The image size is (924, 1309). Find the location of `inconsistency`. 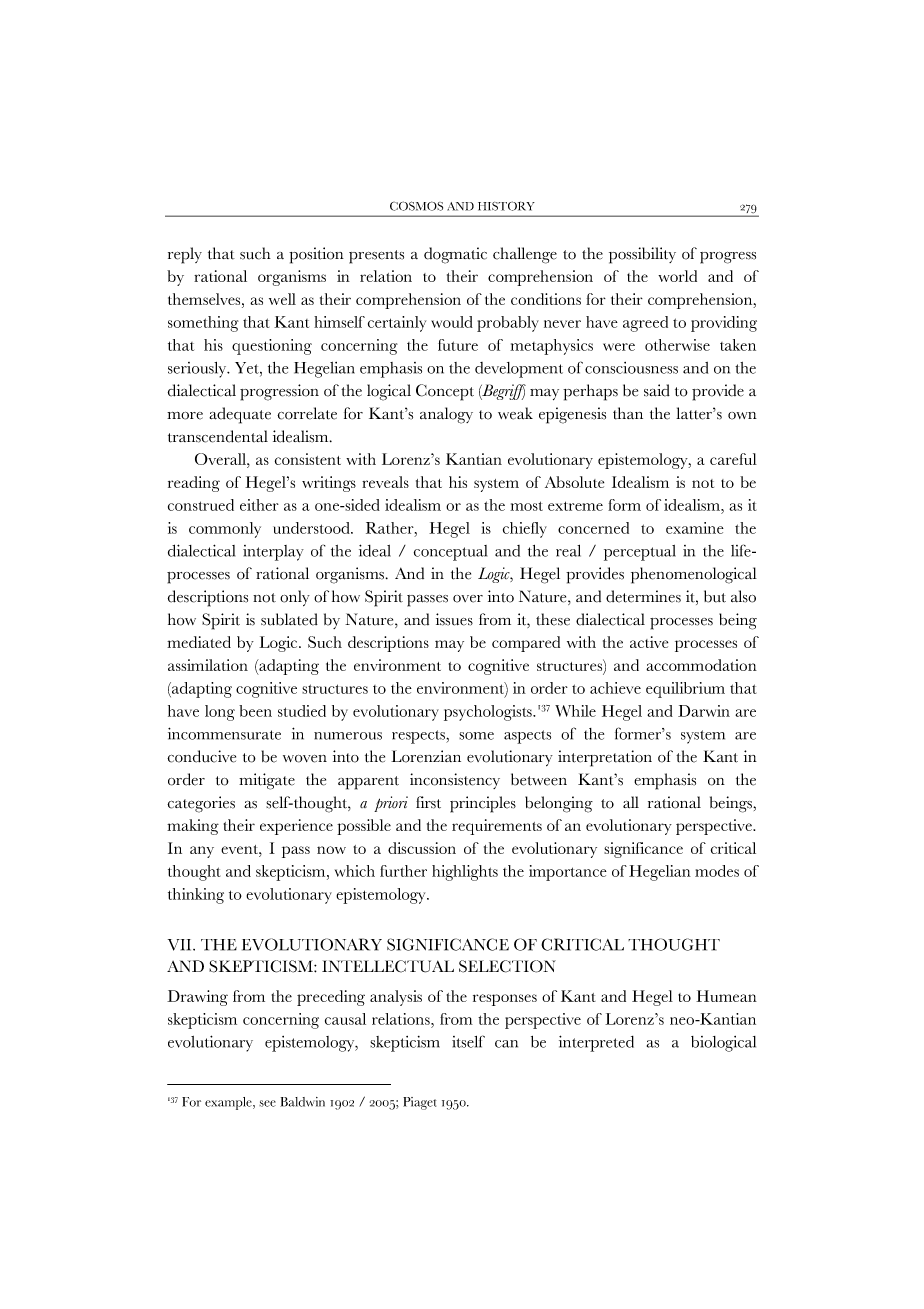

inconsistency is located at coordinates (455, 781).
